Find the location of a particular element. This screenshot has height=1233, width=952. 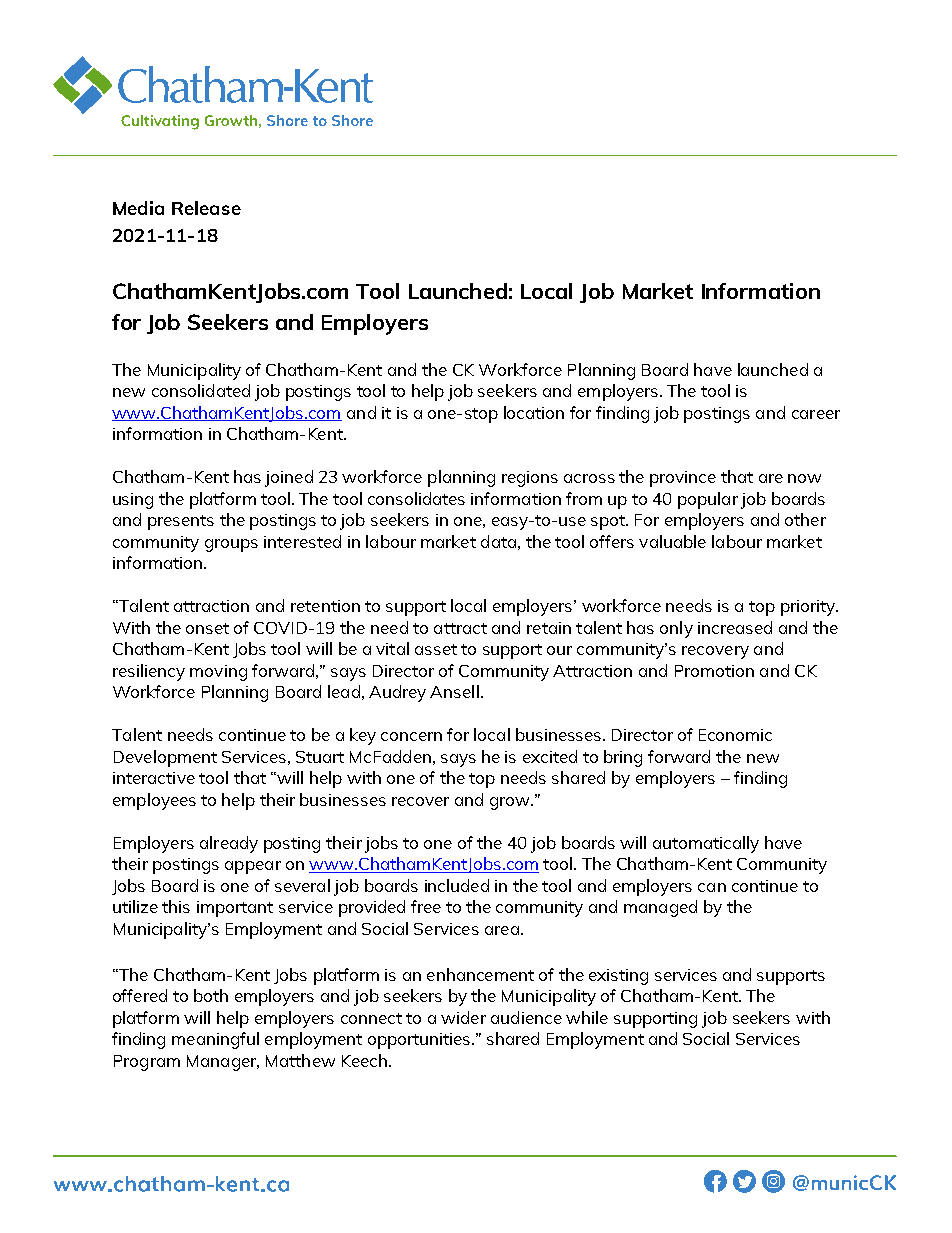

increased is located at coordinates (735, 627).
